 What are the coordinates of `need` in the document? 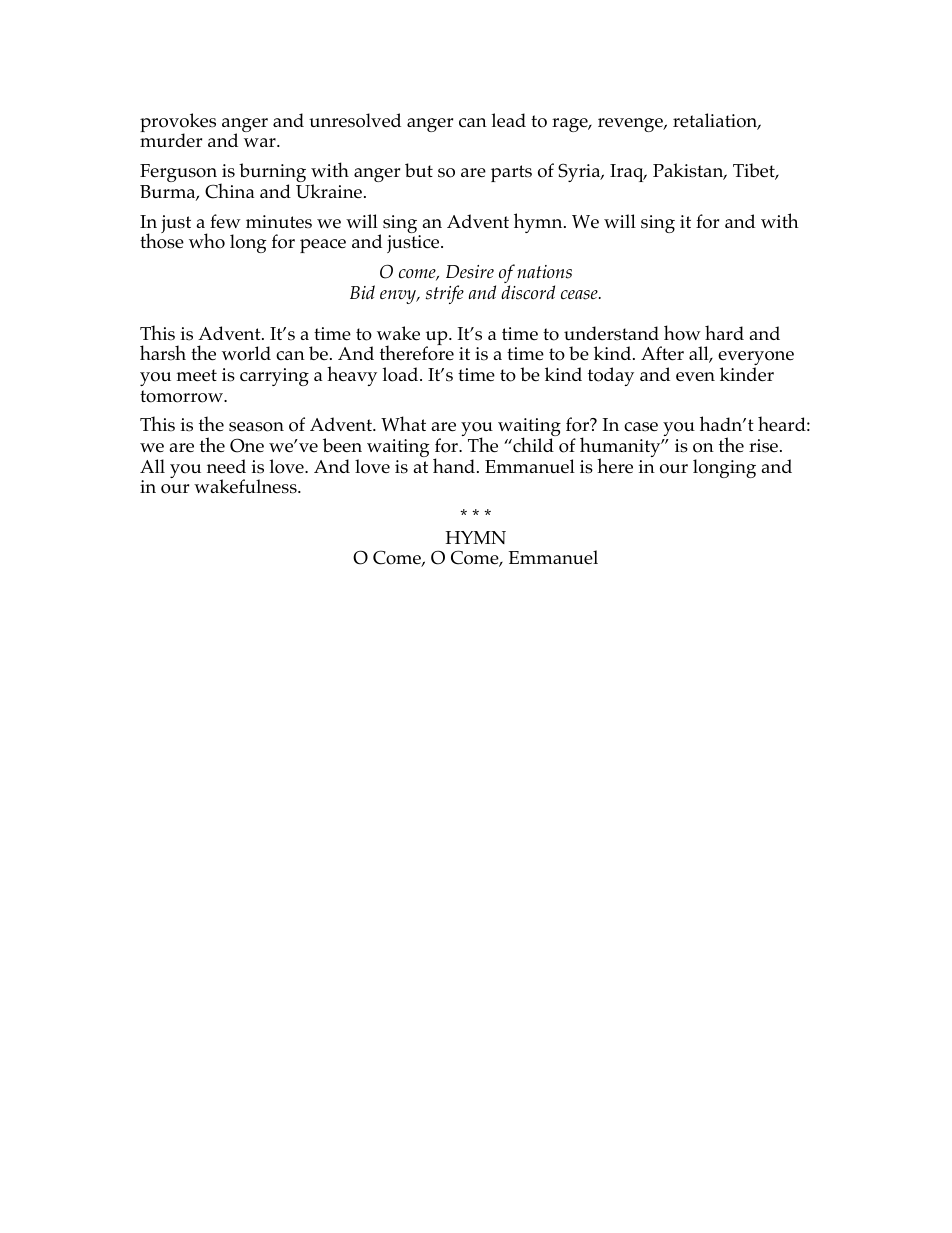 It's located at (226, 466).
